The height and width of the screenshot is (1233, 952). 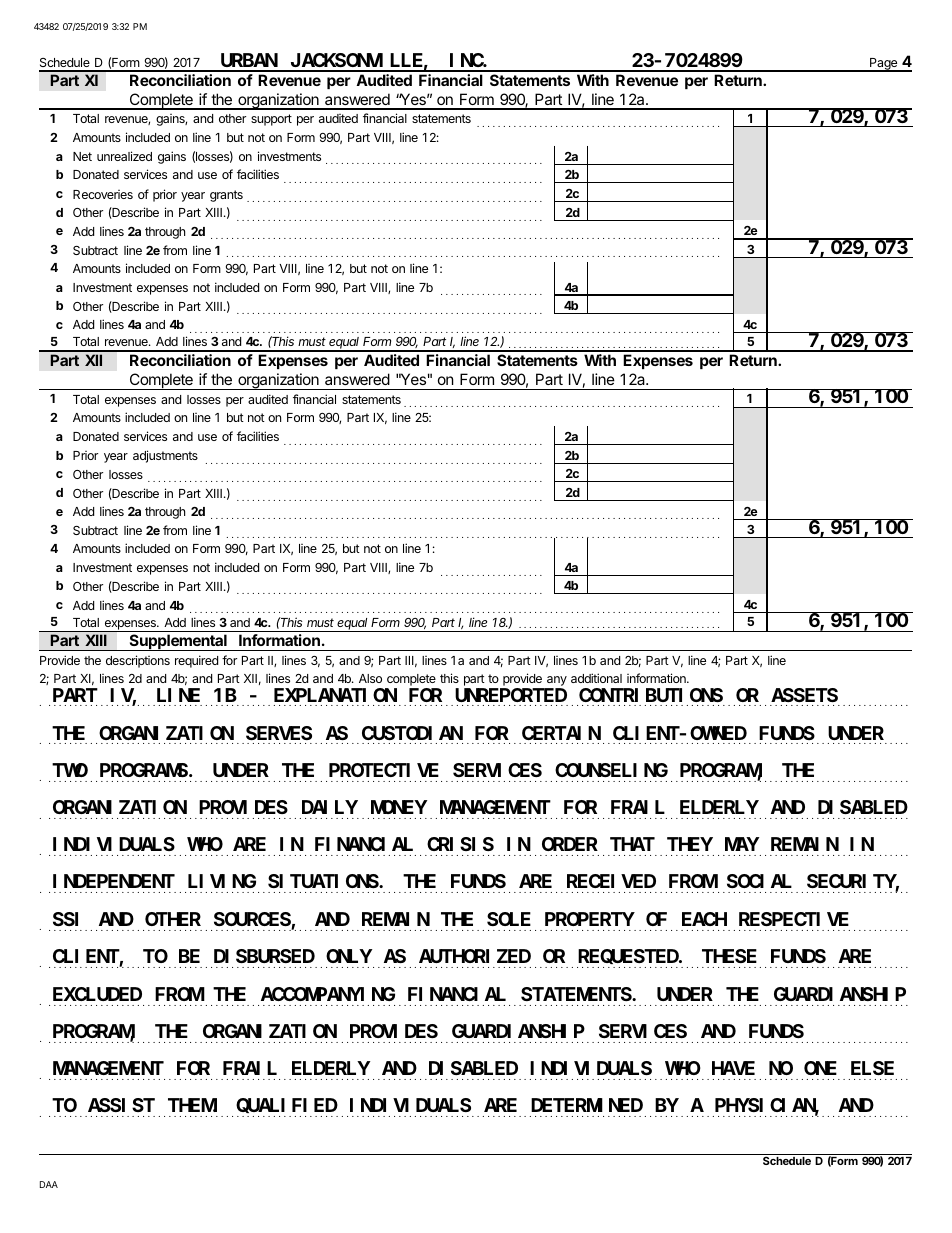 I want to click on Supplemental, so click(x=178, y=642).
